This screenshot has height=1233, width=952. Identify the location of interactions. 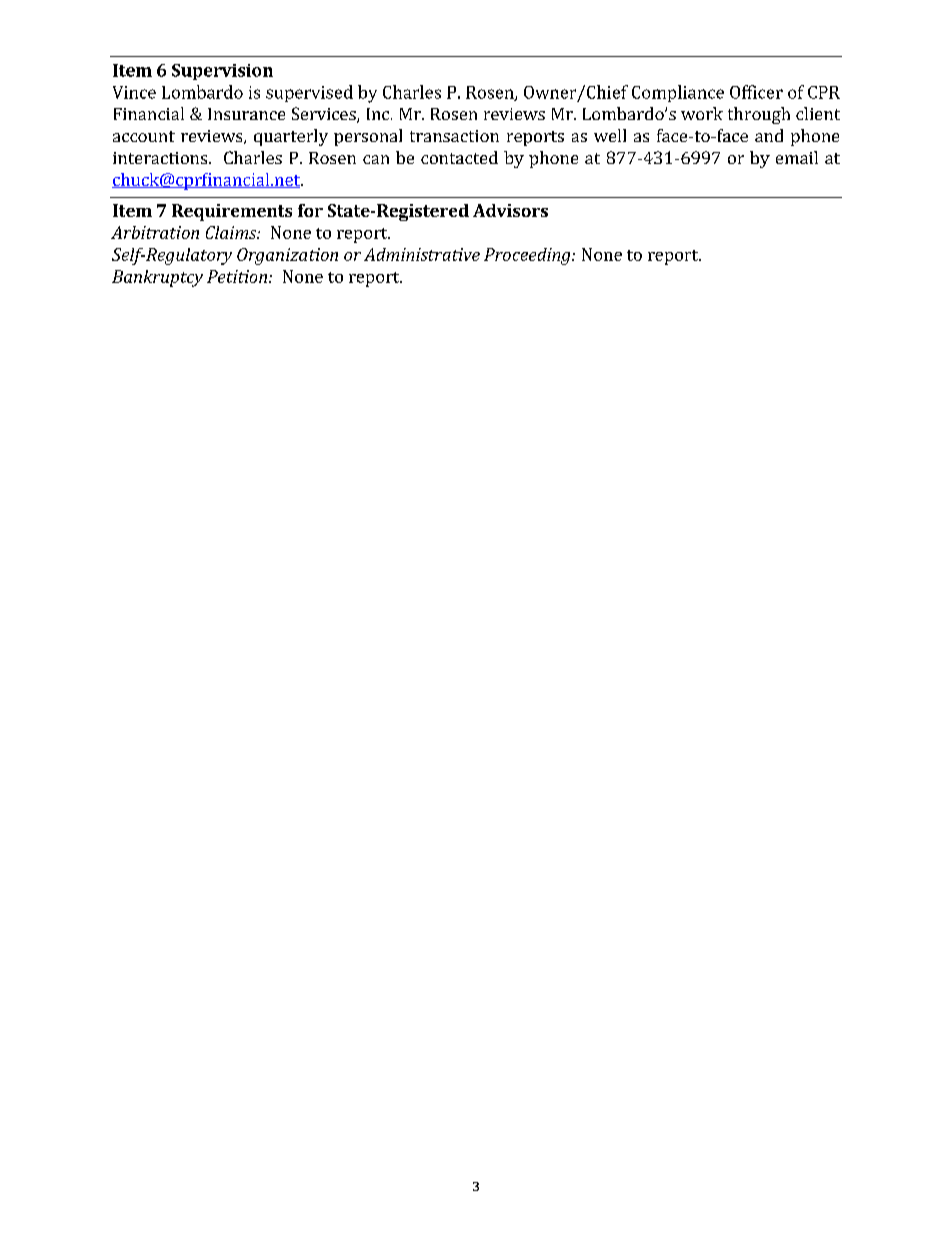
(161, 158).
